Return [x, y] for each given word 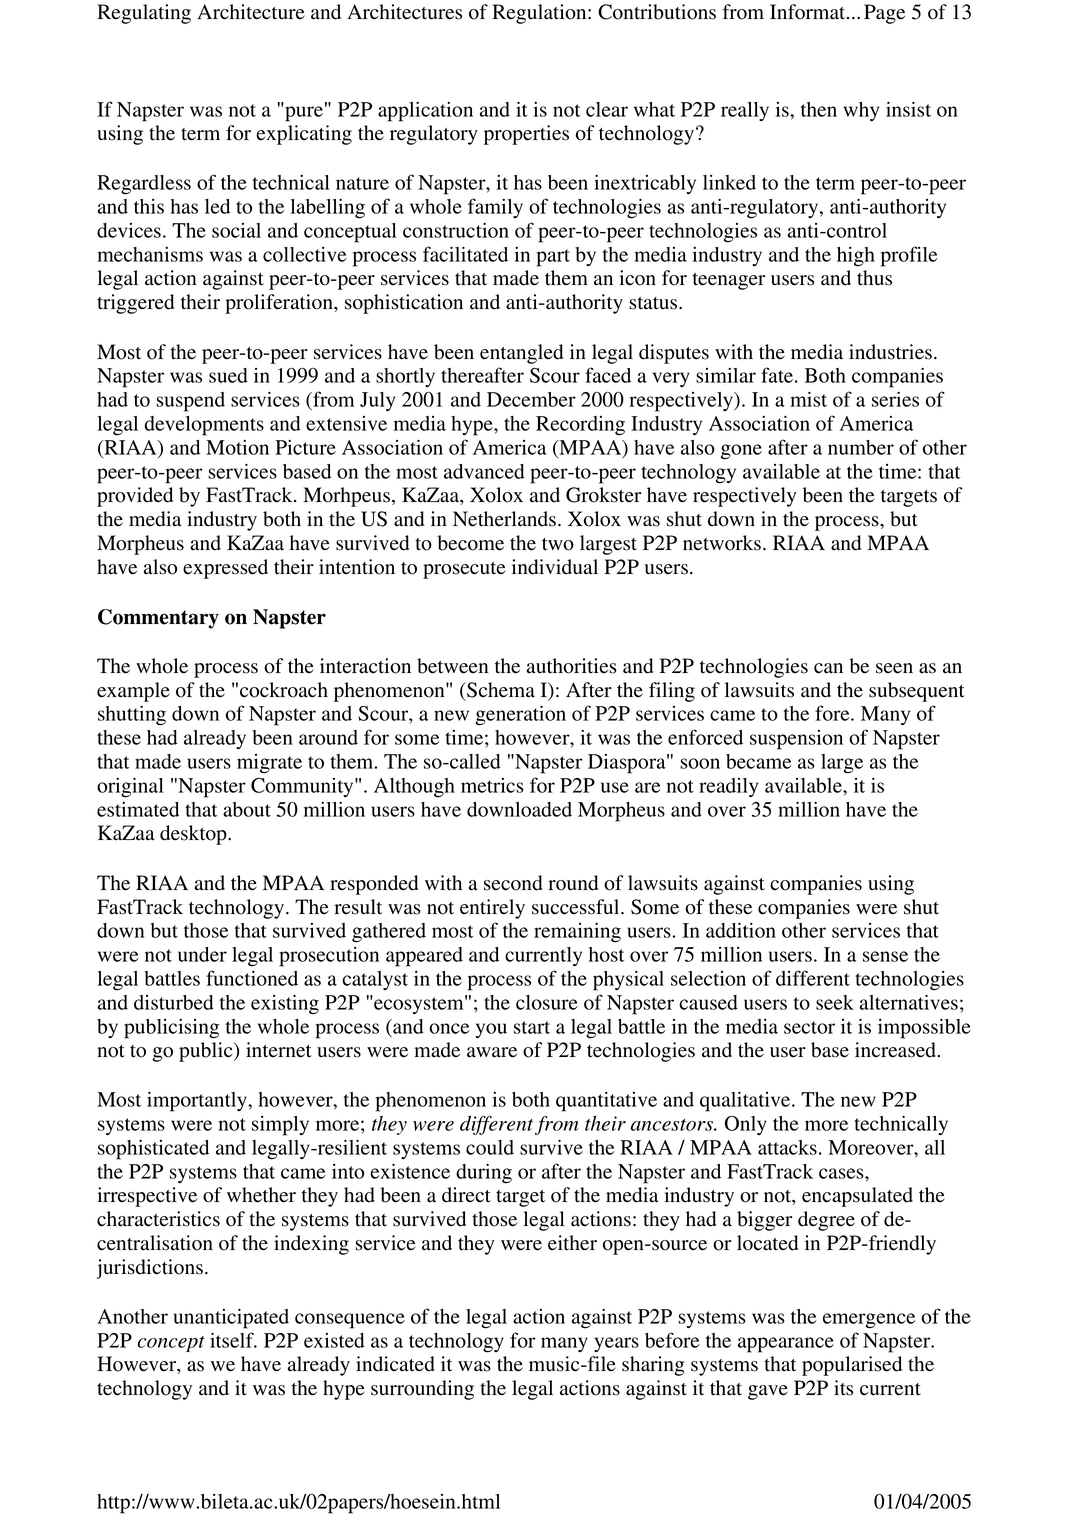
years [616, 1344]
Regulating [144, 14]
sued [228, 375]
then [819, 109]
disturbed [174, 1002]
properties [526, 135]
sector [809, 1027]
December [531, 399]
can [828, 668]
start [532, 1027]
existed [334, 1340]
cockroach [284, 690]
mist [808, 399]
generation [520, 715]
